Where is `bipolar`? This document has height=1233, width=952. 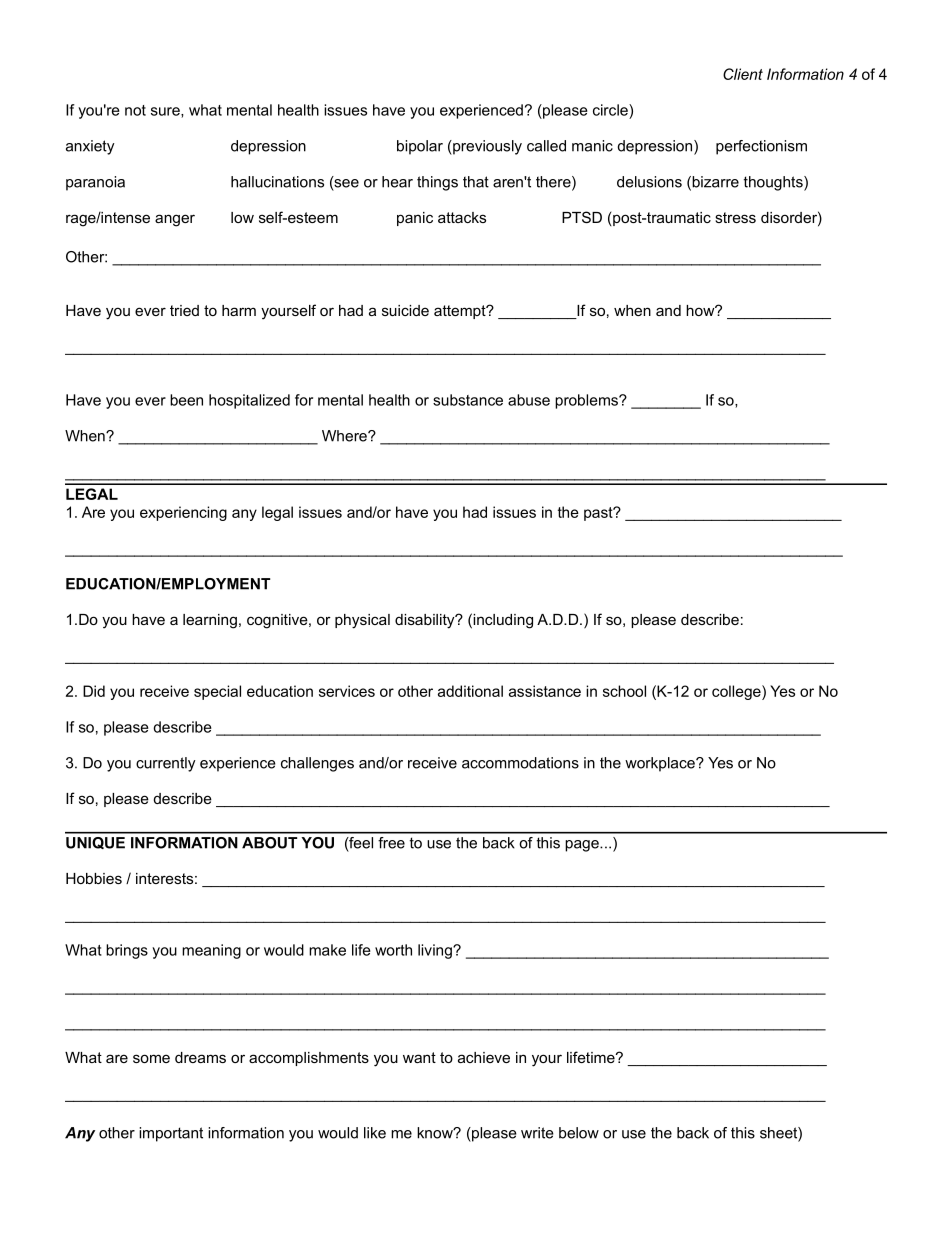
bipolar is located at coordinates (420, 147).
